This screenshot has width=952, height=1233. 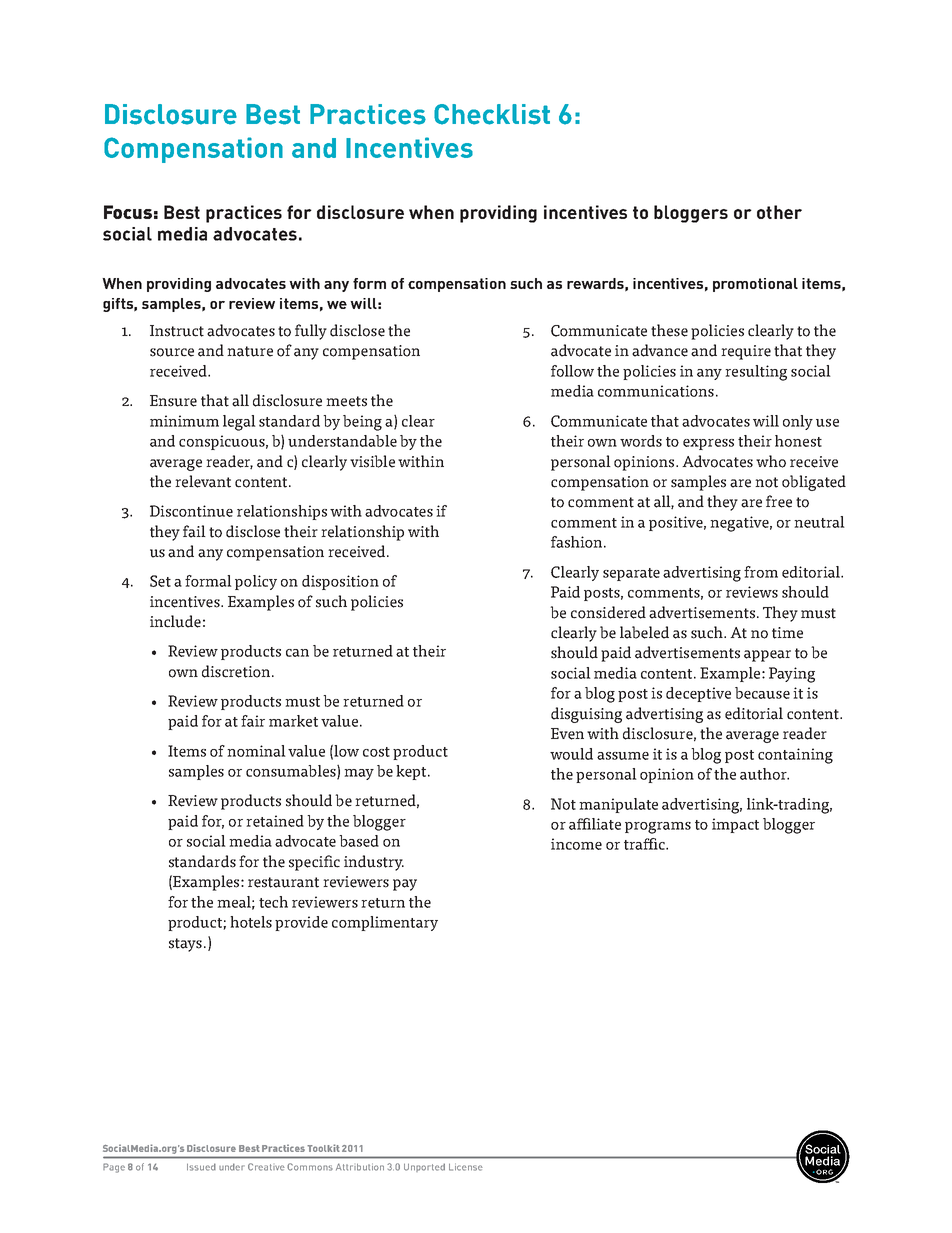 I want to click on Instruct, so click(x=177, y=331).
